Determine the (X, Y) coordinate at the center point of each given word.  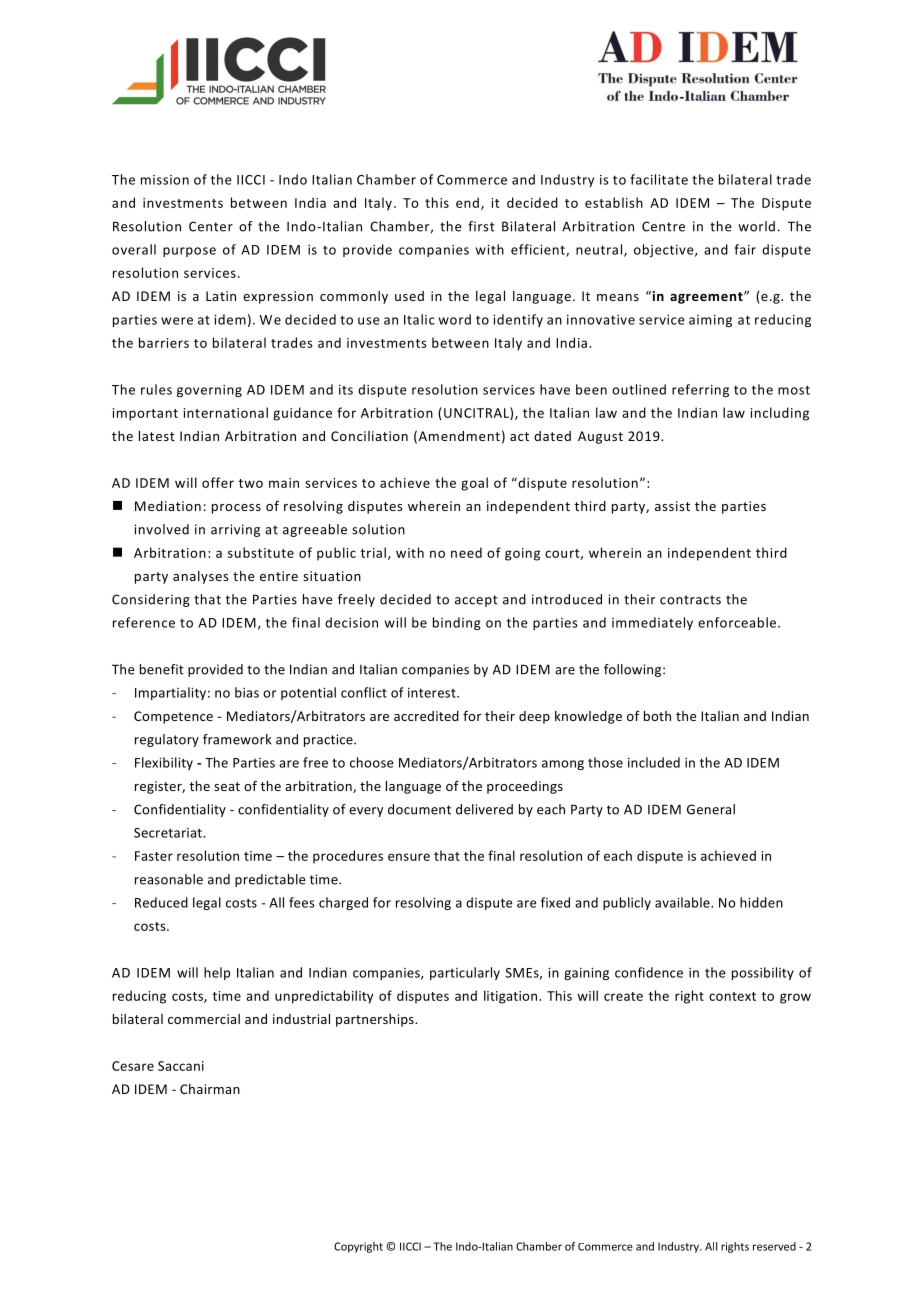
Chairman (210, 1089)
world (756, 226)
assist (672, 506)
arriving (235, 530)
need (466, 552)
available (683, 902)
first (481, 226)
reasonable (169, 879)
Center (211, 226)
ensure (409, 857)
